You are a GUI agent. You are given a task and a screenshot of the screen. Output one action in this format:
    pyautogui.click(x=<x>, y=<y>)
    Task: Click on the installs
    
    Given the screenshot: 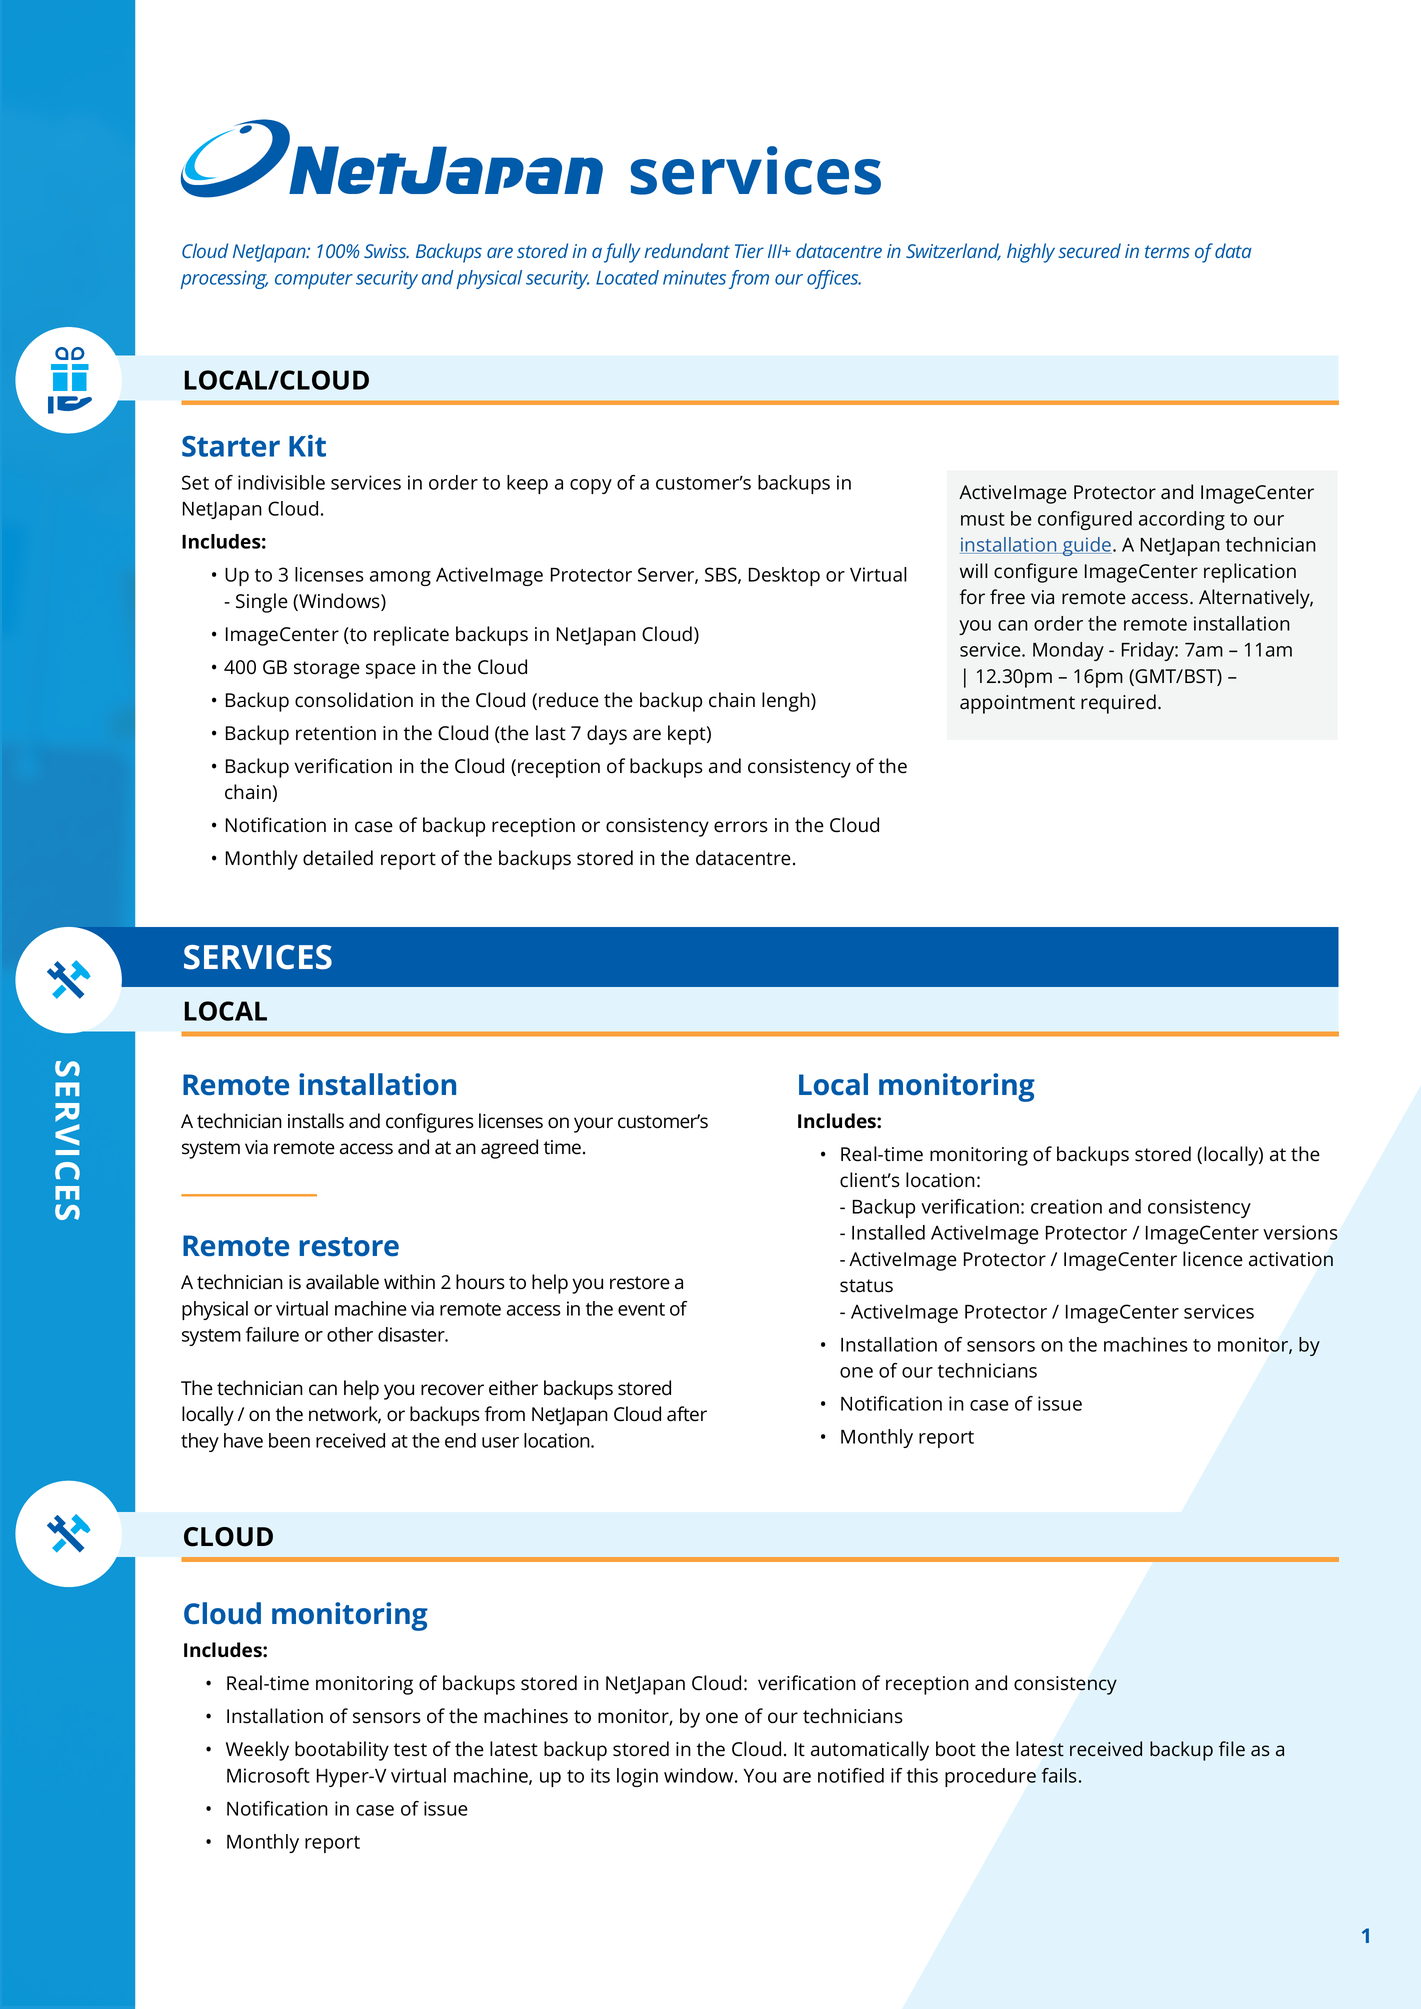 What is the action you would take?
    pyautogui.click(x=316, y=1121)
